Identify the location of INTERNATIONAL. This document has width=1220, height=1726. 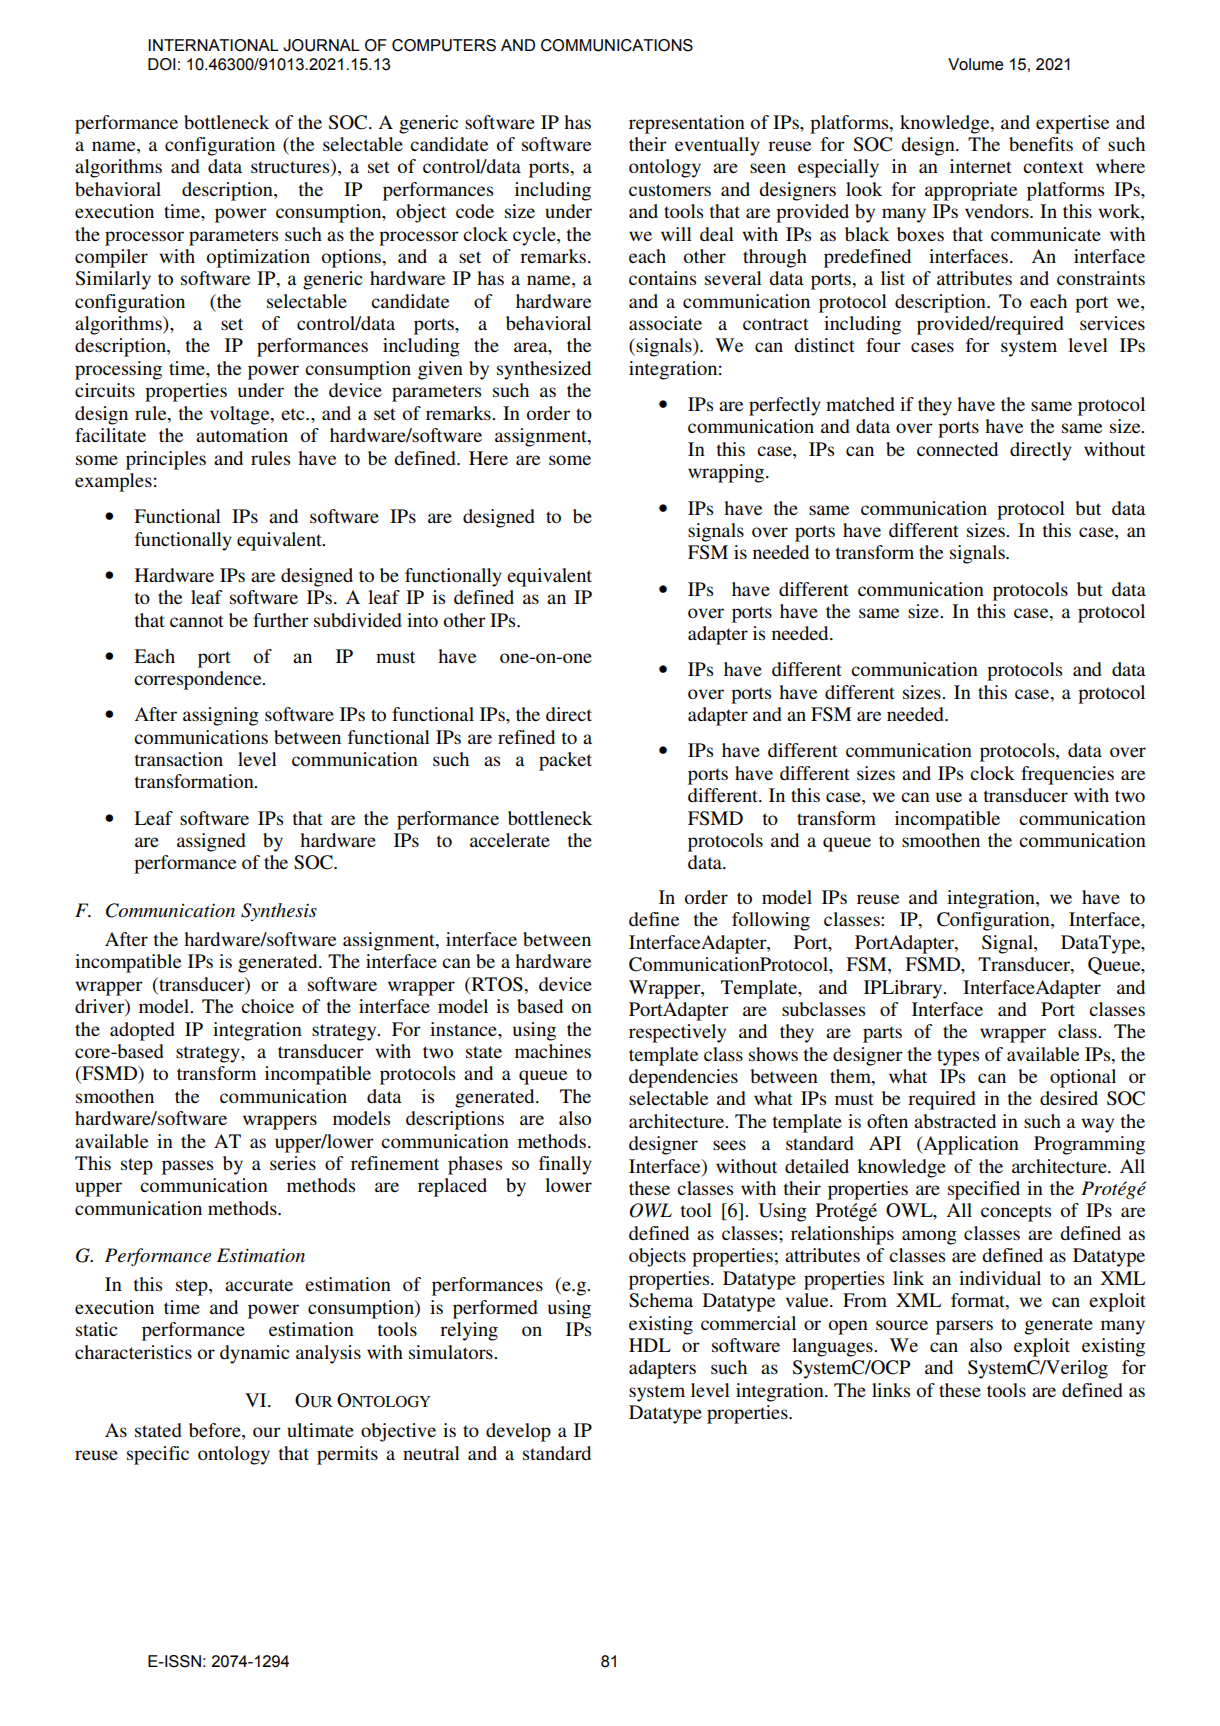
(213, 45).
